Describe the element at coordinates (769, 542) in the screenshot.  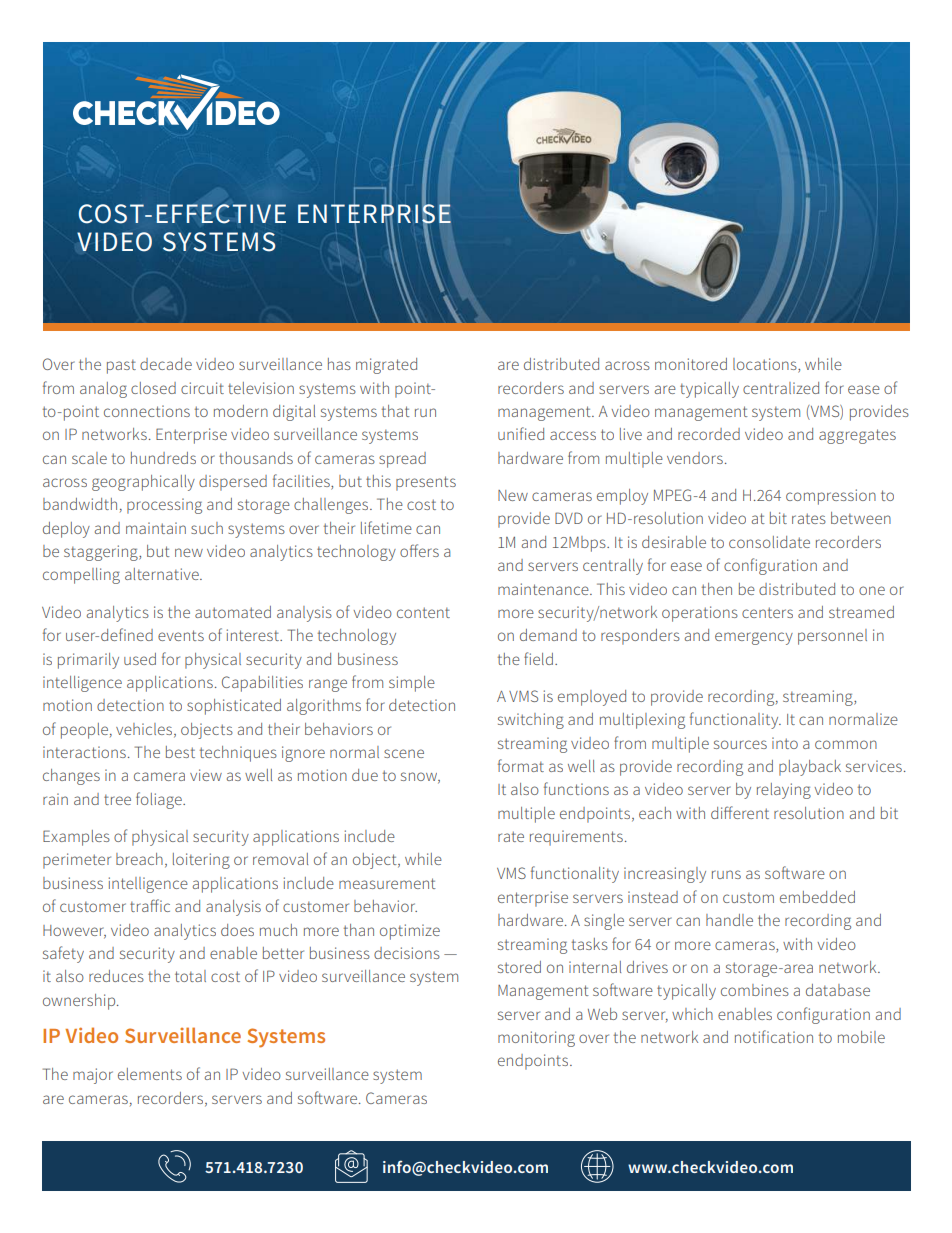
I see `consolidate` at that location.
